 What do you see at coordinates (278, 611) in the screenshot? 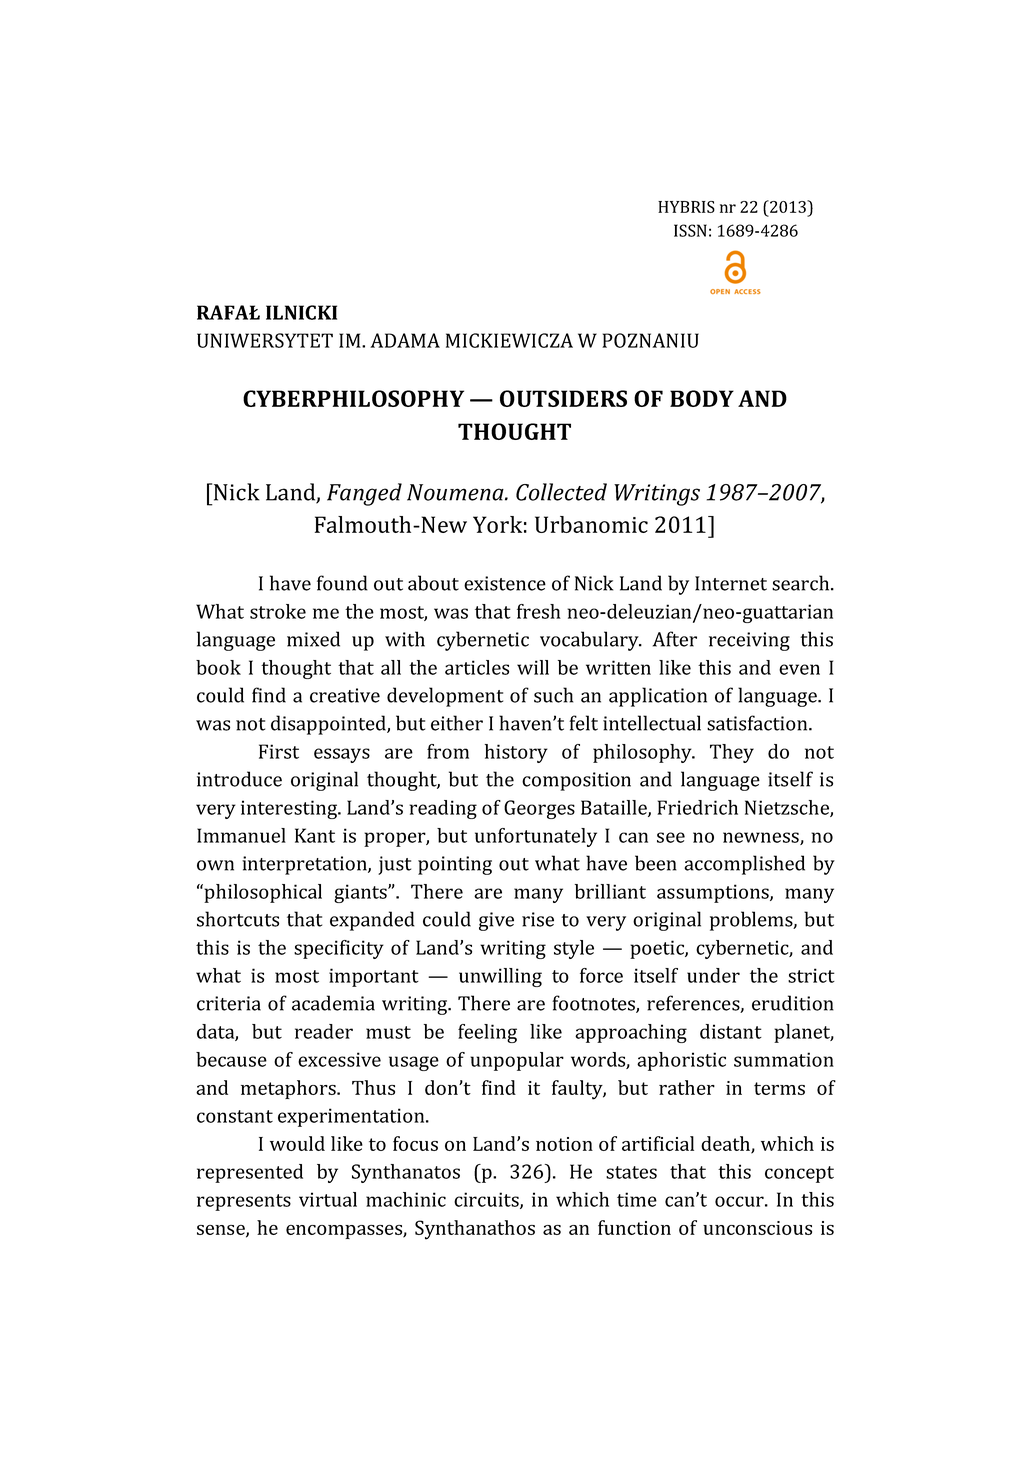
I see `stroke` at bounding box center [278, 611].
